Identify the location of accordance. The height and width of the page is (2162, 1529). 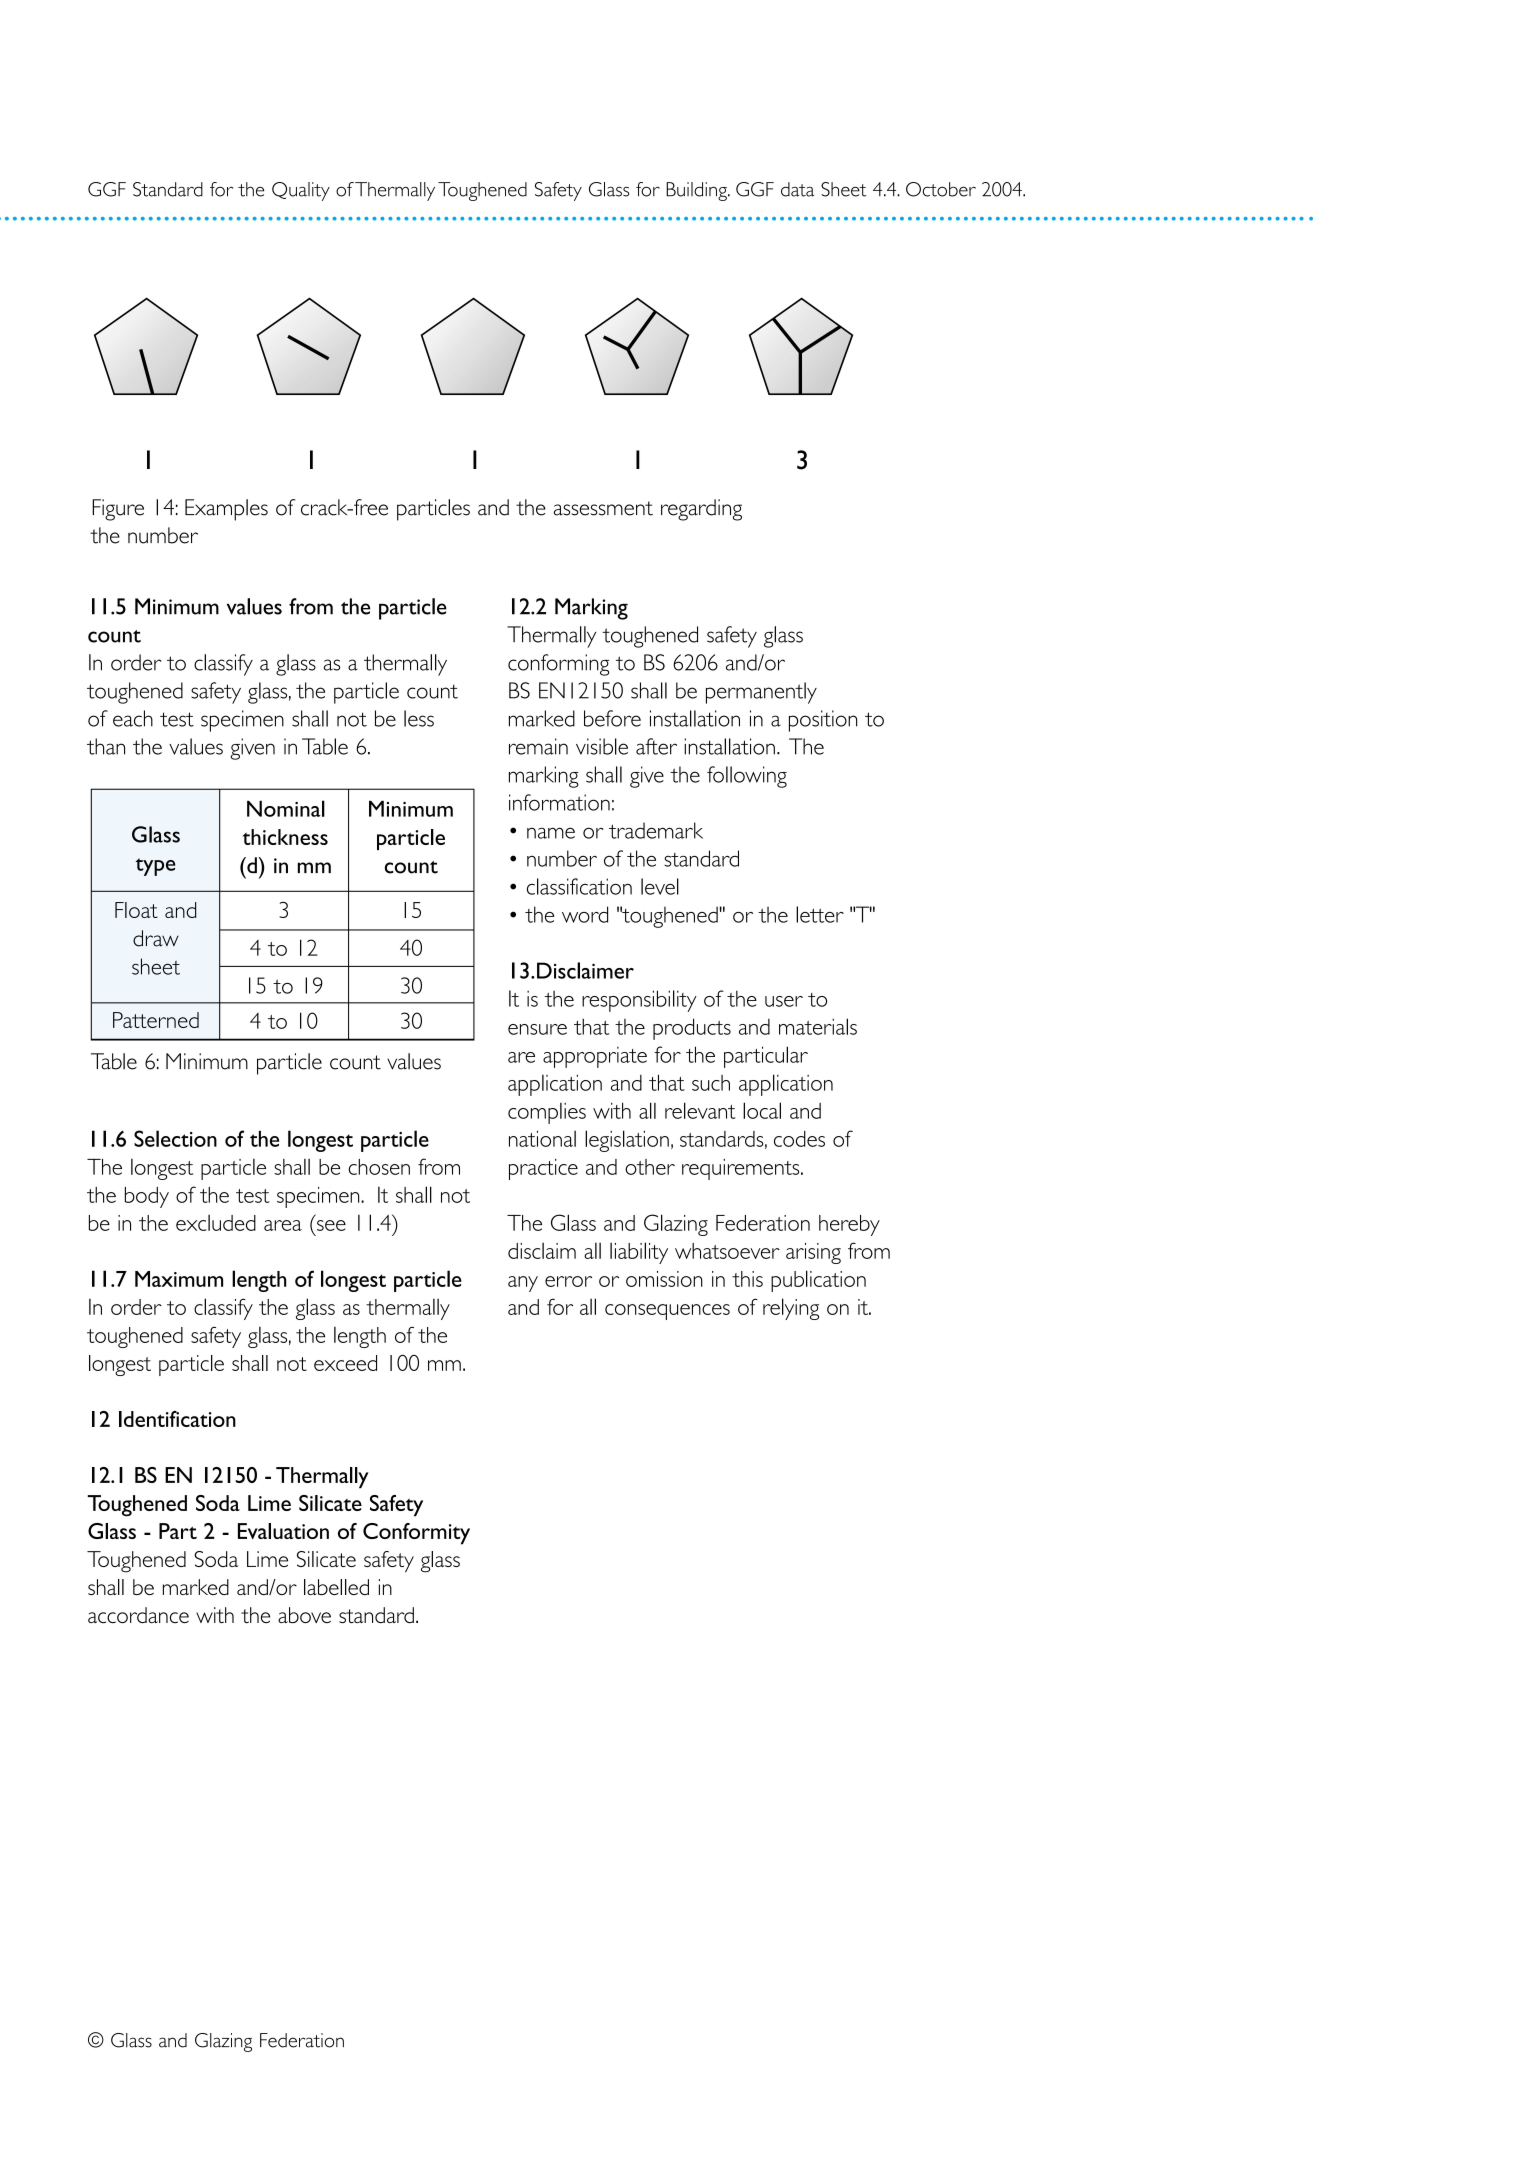
(138, 1615).
